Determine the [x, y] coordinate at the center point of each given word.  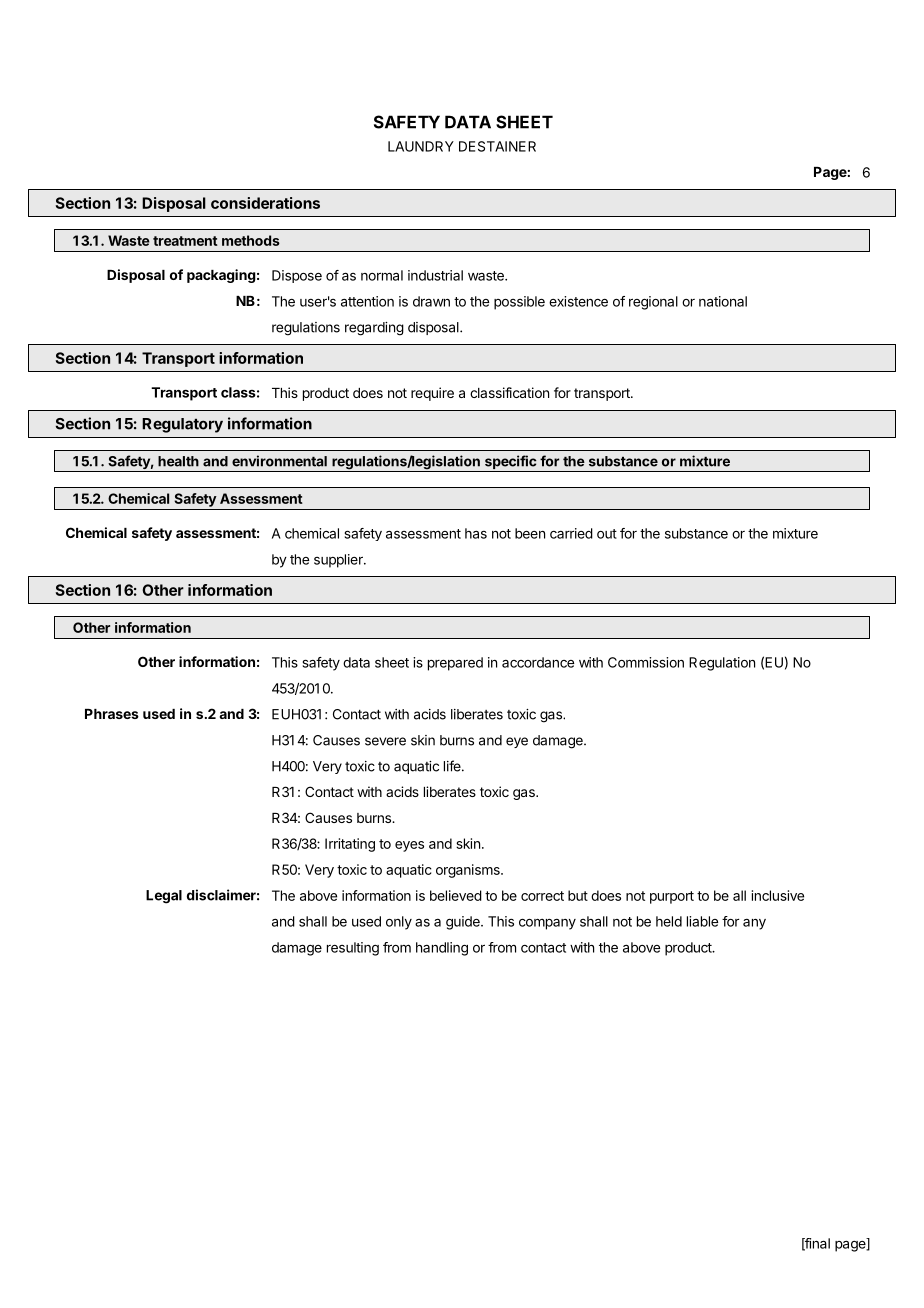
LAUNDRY [421, 146]
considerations [265, 203]
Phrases [112, 714]
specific [510, 463]
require [432, 394]
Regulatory [182, 425]
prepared [455, 664]
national [723, 301]
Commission [646, 662]
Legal [164, 897]
